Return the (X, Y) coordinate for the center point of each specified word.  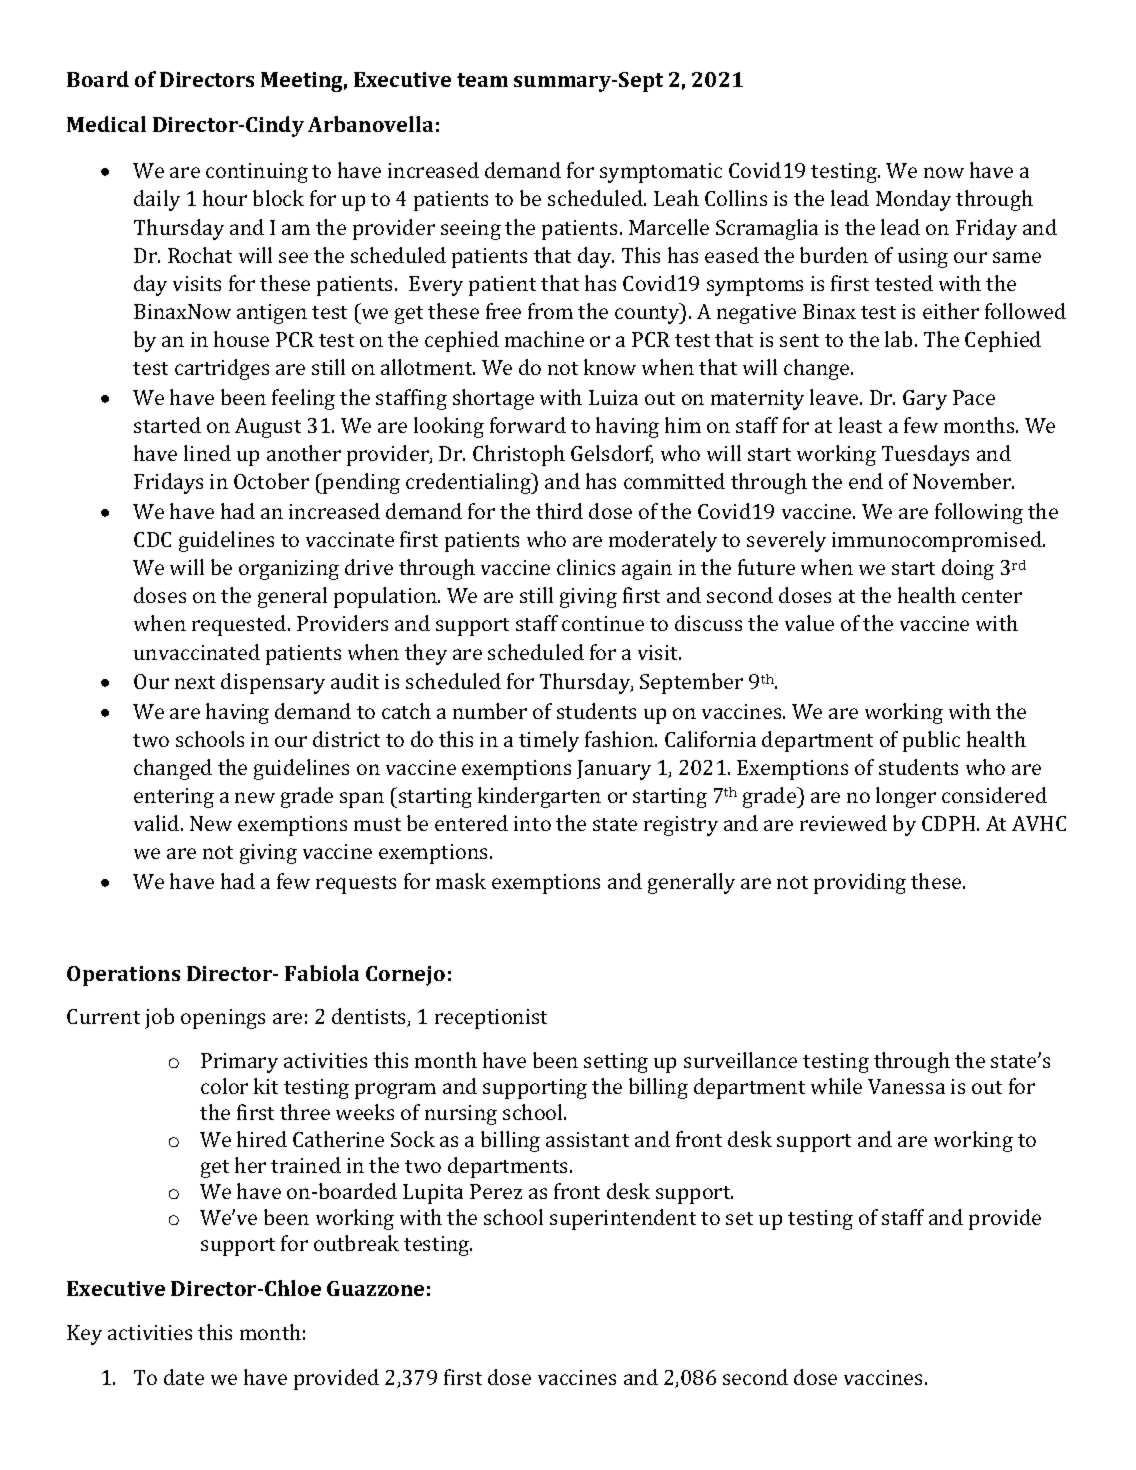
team (482, 80)
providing (860, 883)
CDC (152, 539)
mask (461, 881)
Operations (123, 976)
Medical (106, 124)
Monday (913, 200)
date (184, 1377)
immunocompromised (938, 541)
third (559, 511)
